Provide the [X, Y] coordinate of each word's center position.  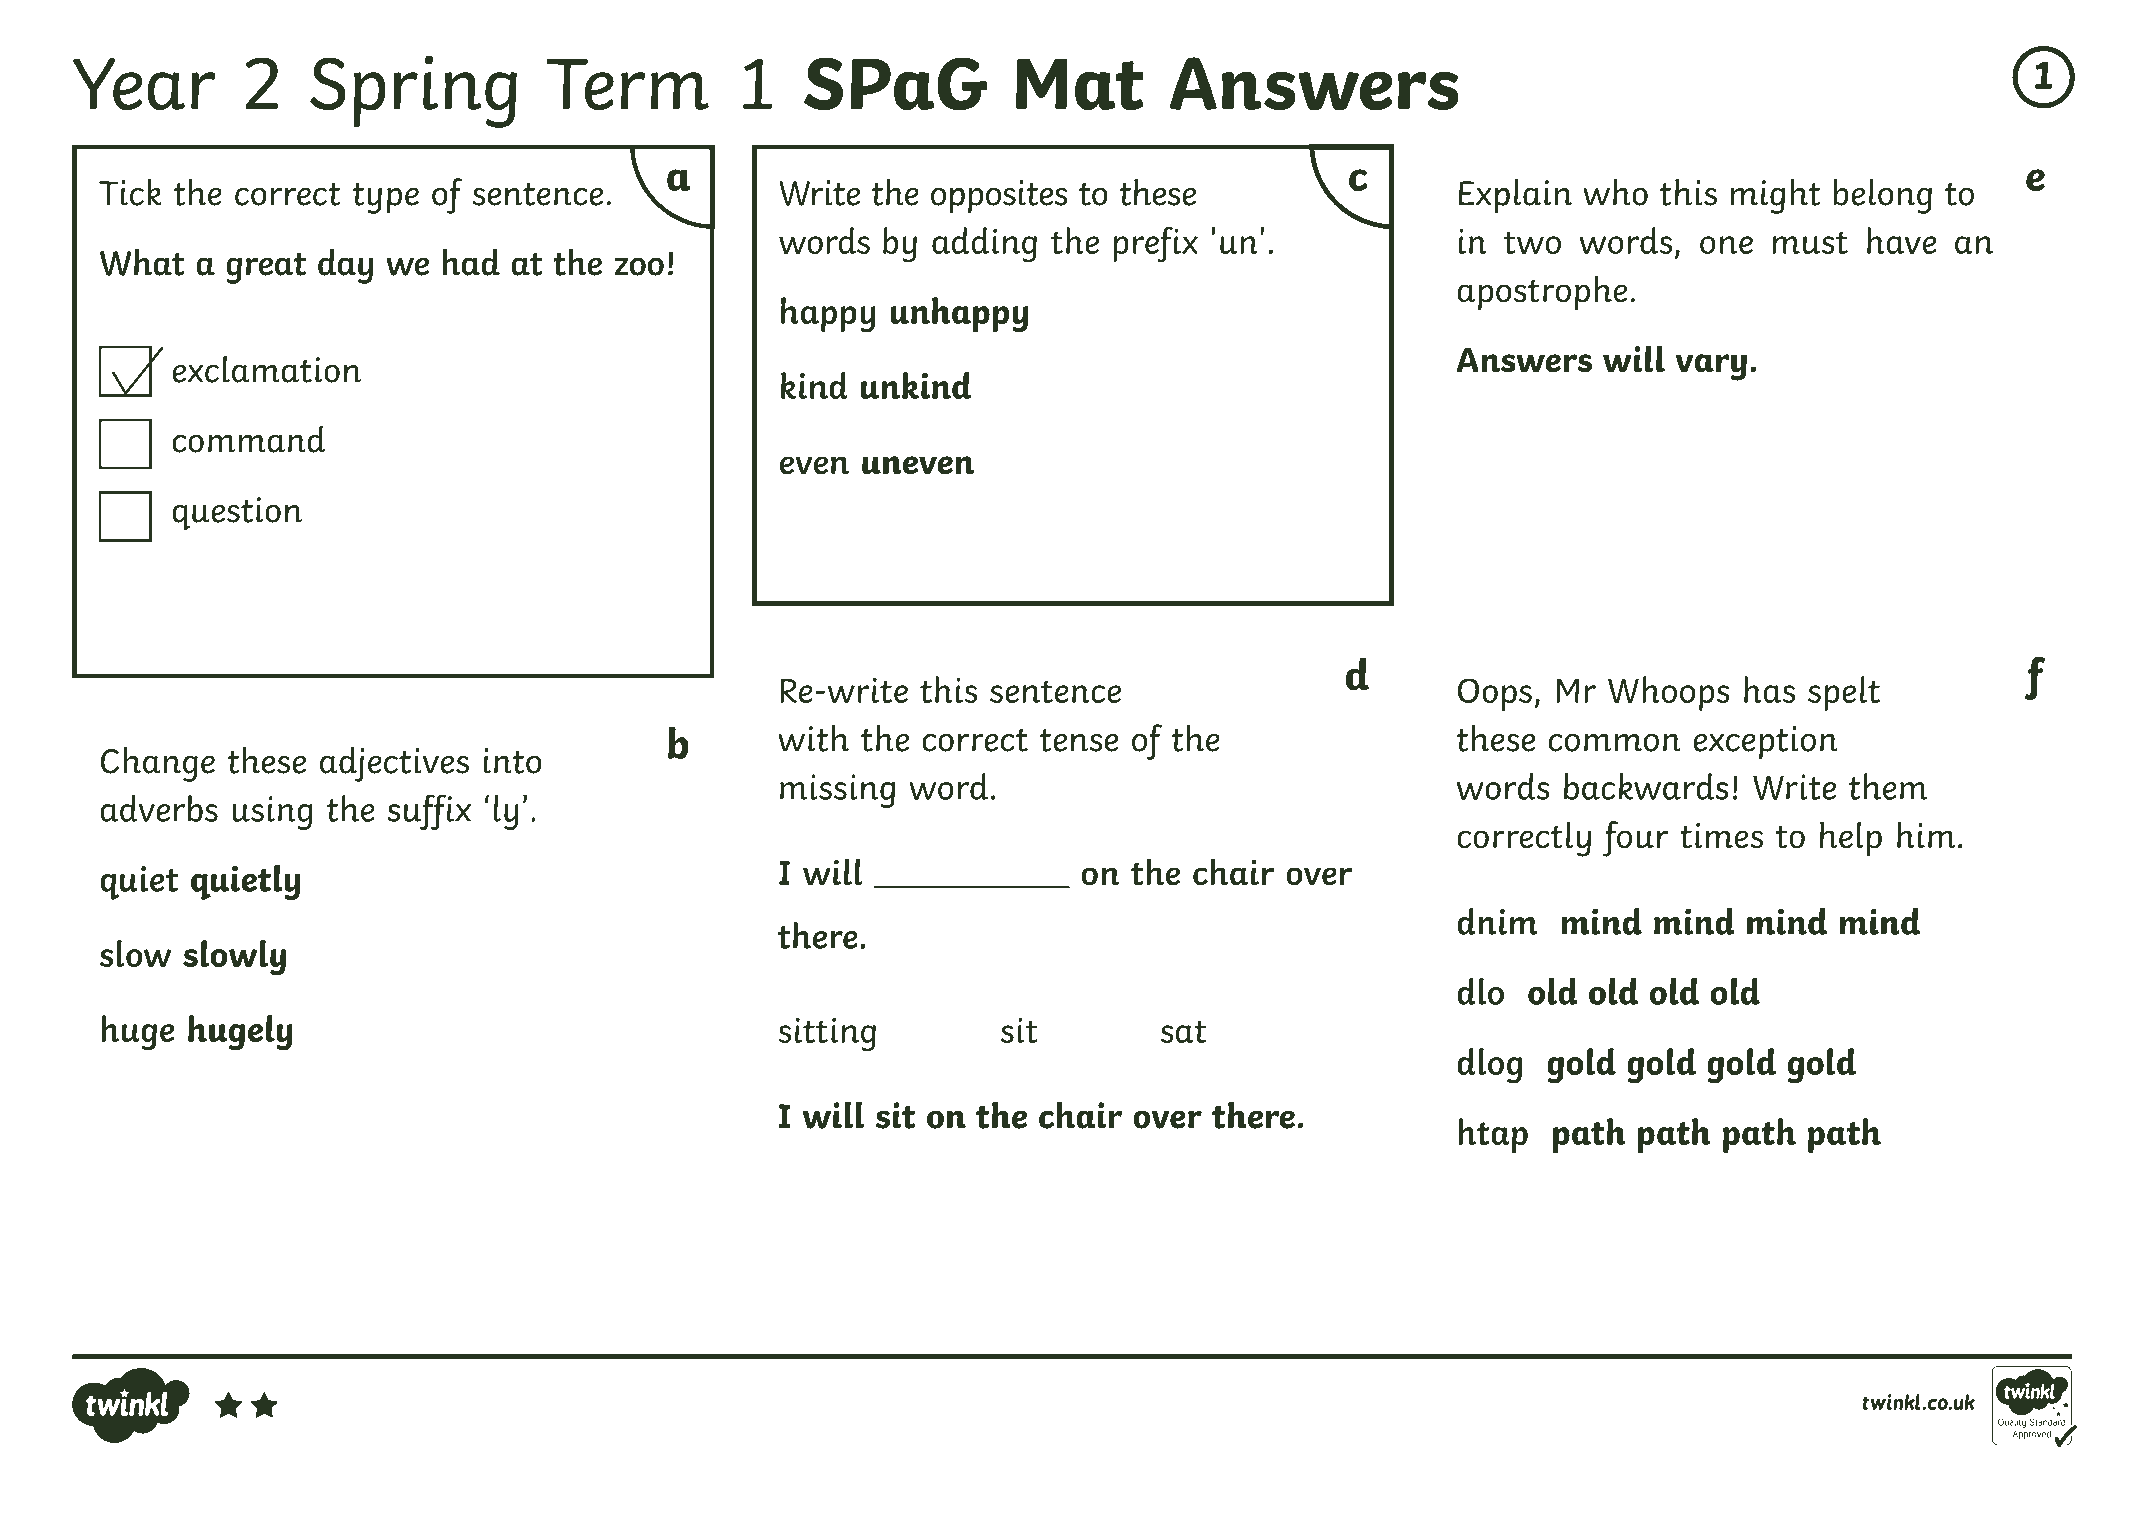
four [1635, 839]
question [237, 514]
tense [1079, 740]
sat [1183, 1031]
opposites [999, 197]
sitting [827, 1034]
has [1769, 689]
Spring [413, 91]
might [1776, 196]
